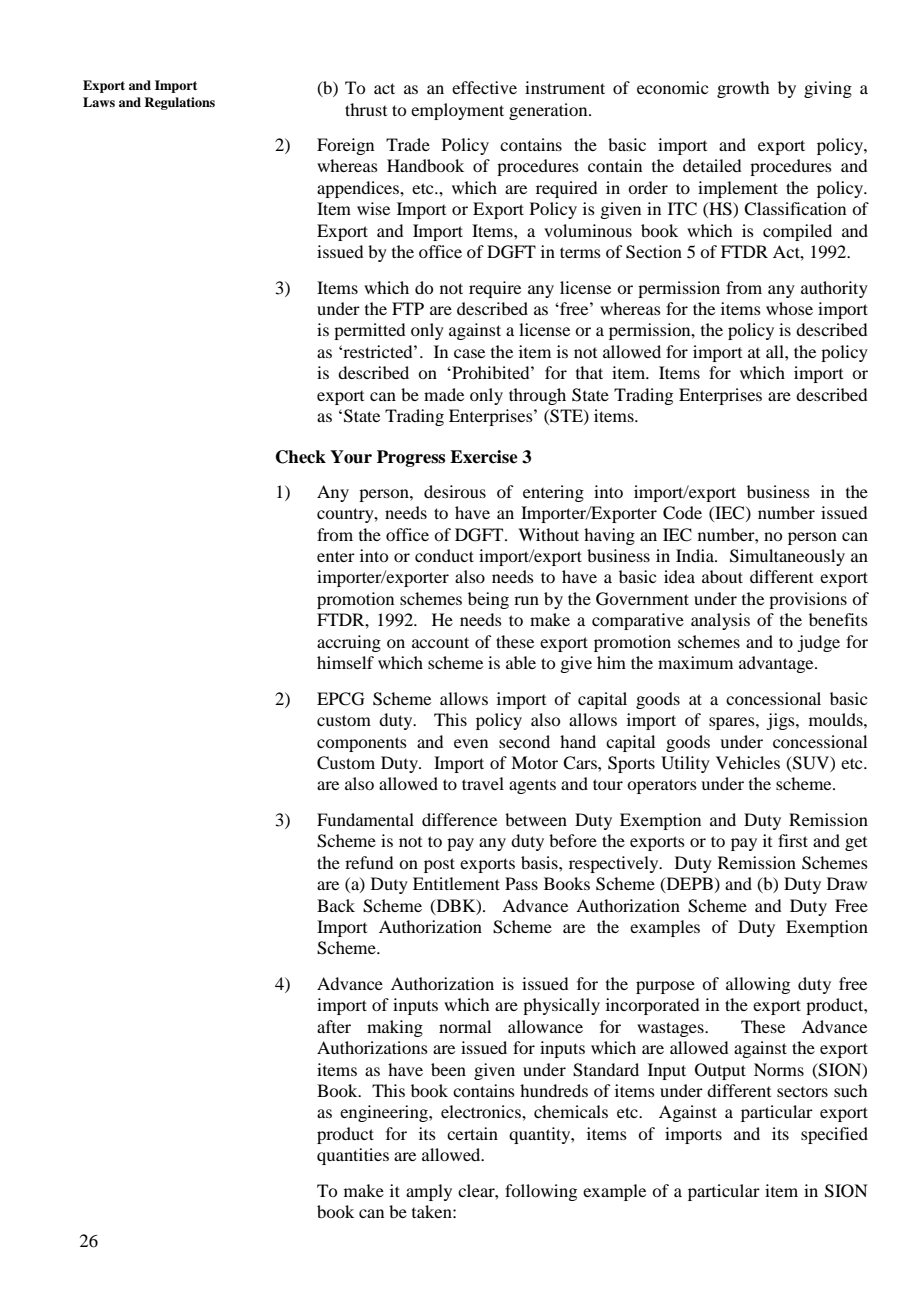 Image resolution: width=924 pixels, height=1308 pixels. I want to click on himself, so click(345, 662).
